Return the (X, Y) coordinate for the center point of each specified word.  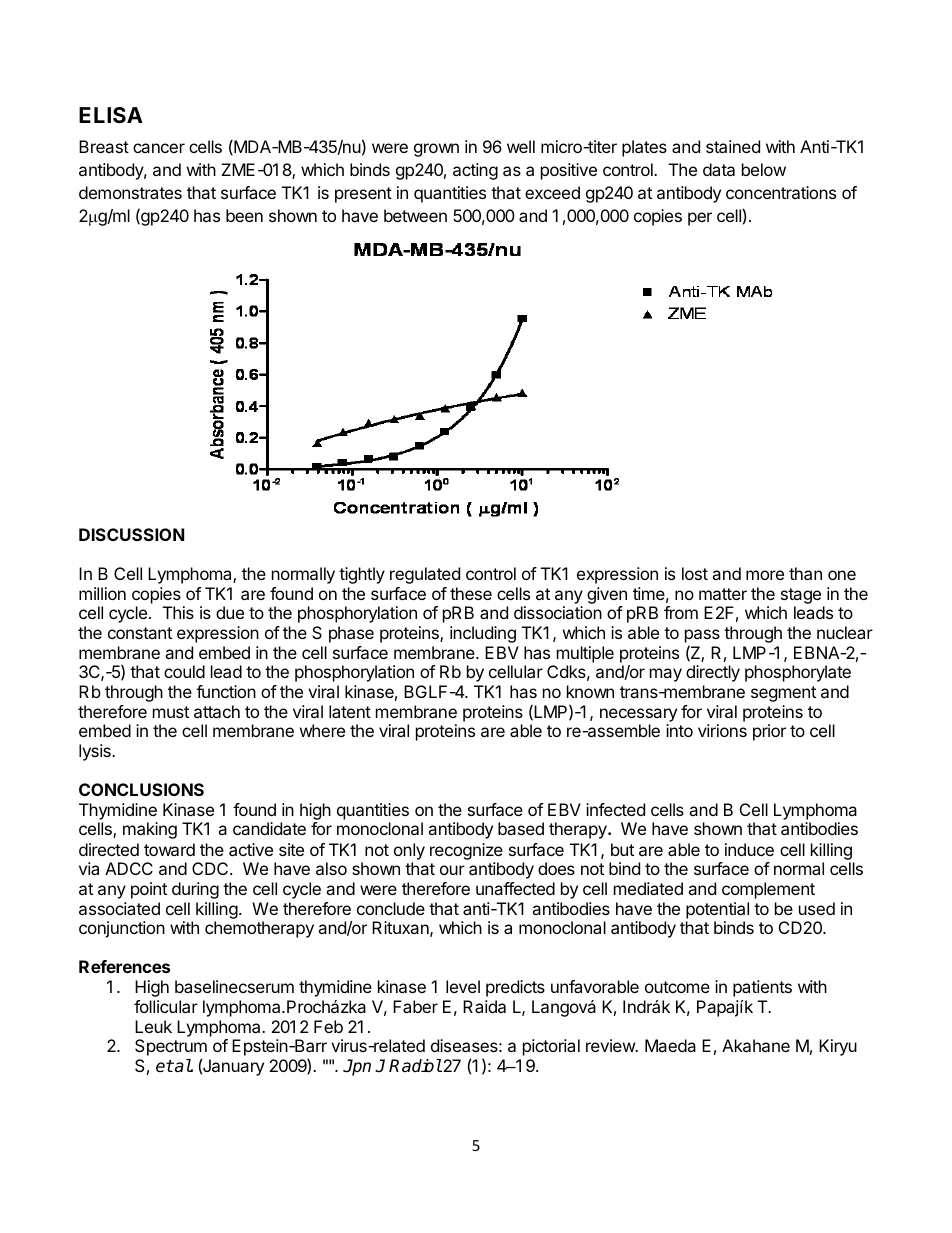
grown (436, 150)
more (765, 575)
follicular (166, 1006)
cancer (159, 148)
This (178, 612)
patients (762, 988)
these (471, 593)
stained (733, 146)
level (463, 986)
